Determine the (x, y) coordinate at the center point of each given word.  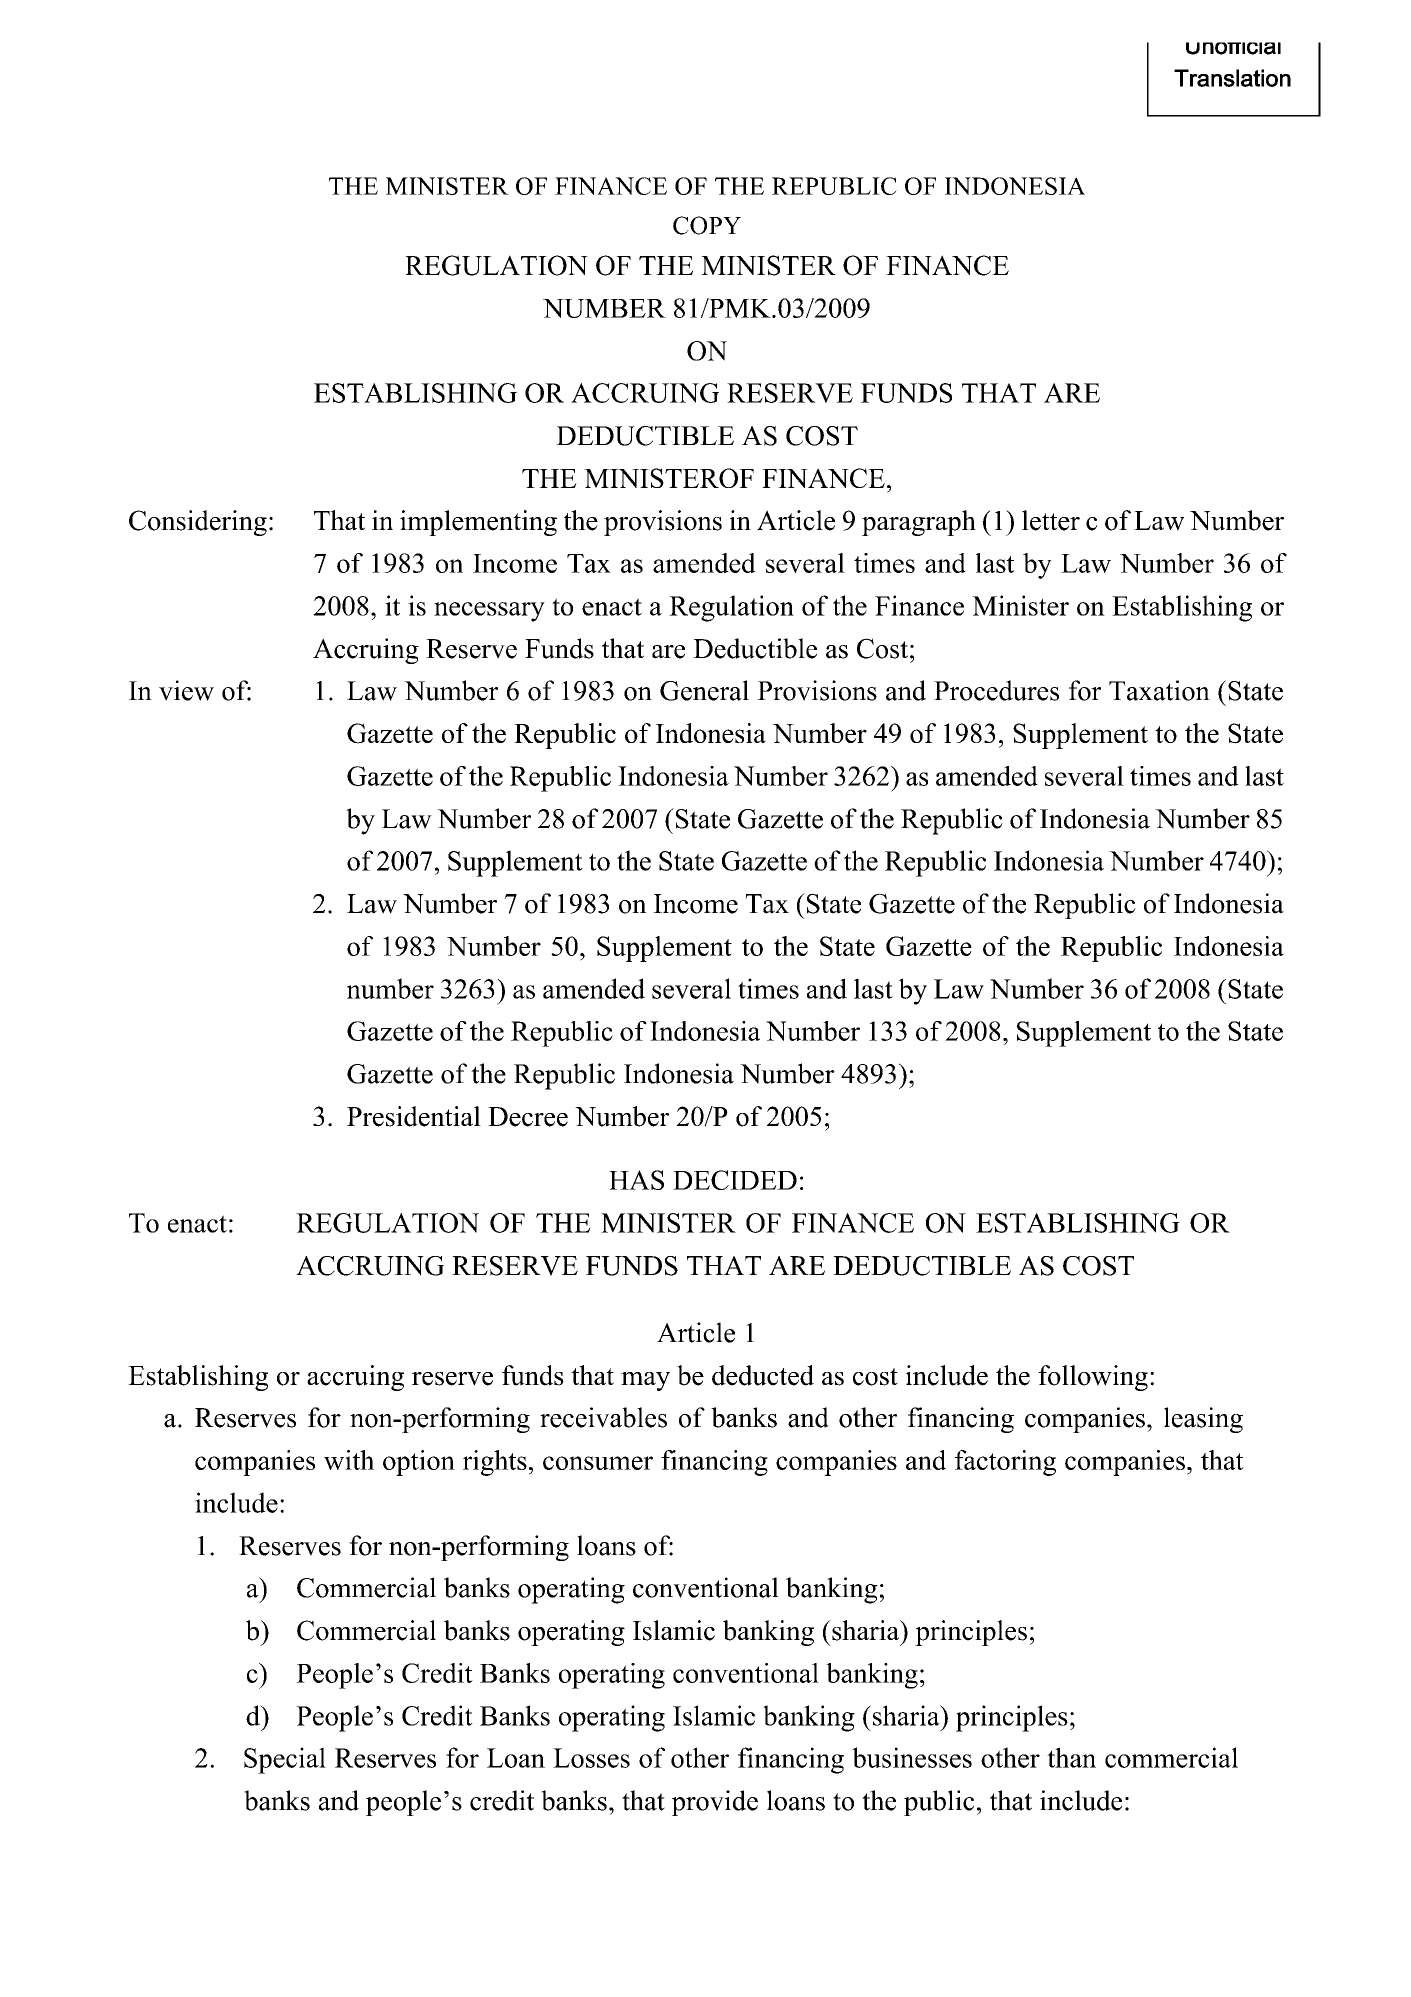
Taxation (1159, 690)
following (1093, 1378)
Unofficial (1233, 48)
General (704, 690)
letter (1051, 520)
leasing (1203, 1420)
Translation (1232, 78)
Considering (198, 523)
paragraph (919, 523)
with (349, 1460)
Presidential (414, 1116)
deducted (763, 1375)
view (186, 690)
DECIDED (735, 1180)
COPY (707, 225)
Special (285, 1760)
